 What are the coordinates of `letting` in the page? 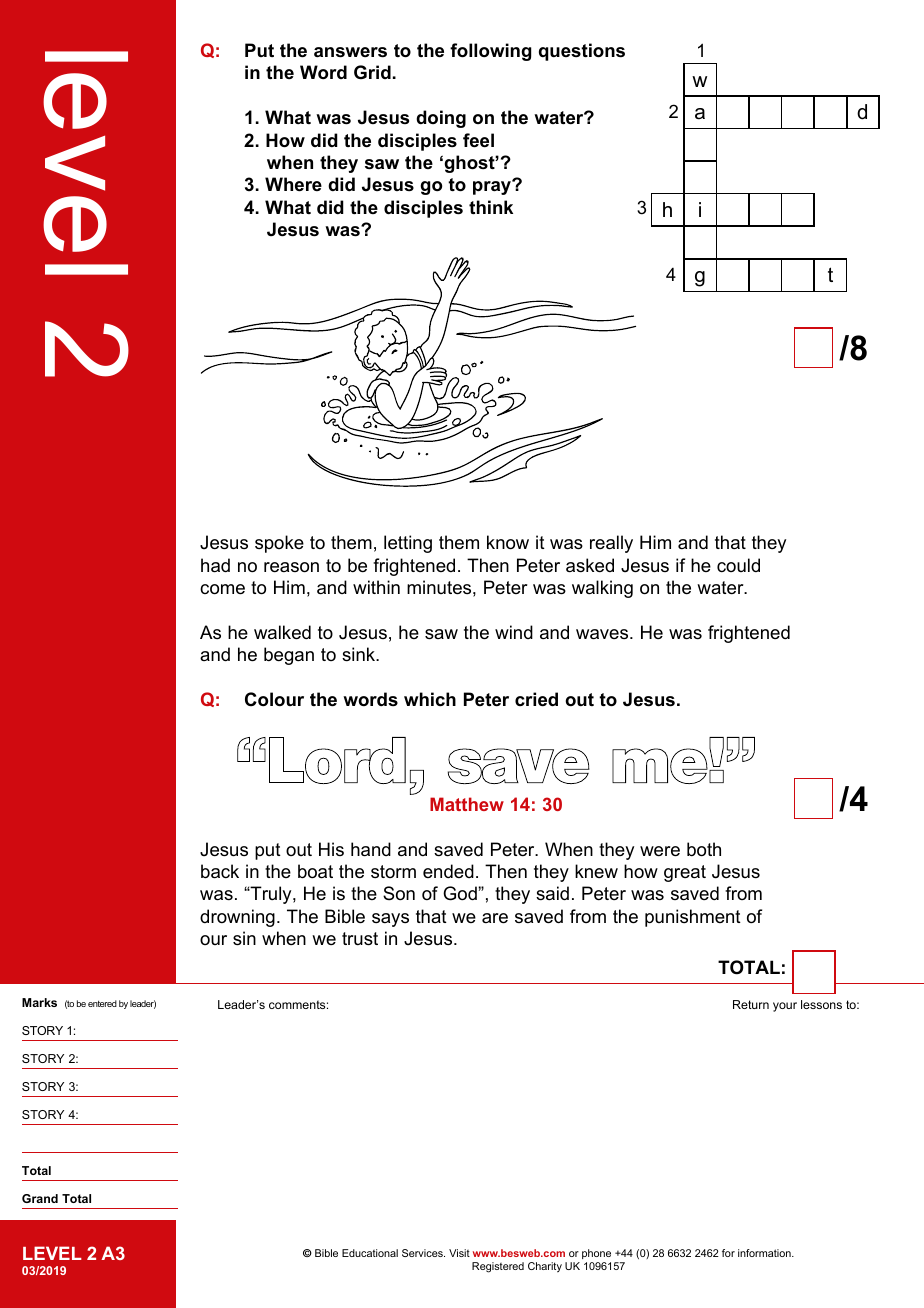 It's located at (408, 544).
